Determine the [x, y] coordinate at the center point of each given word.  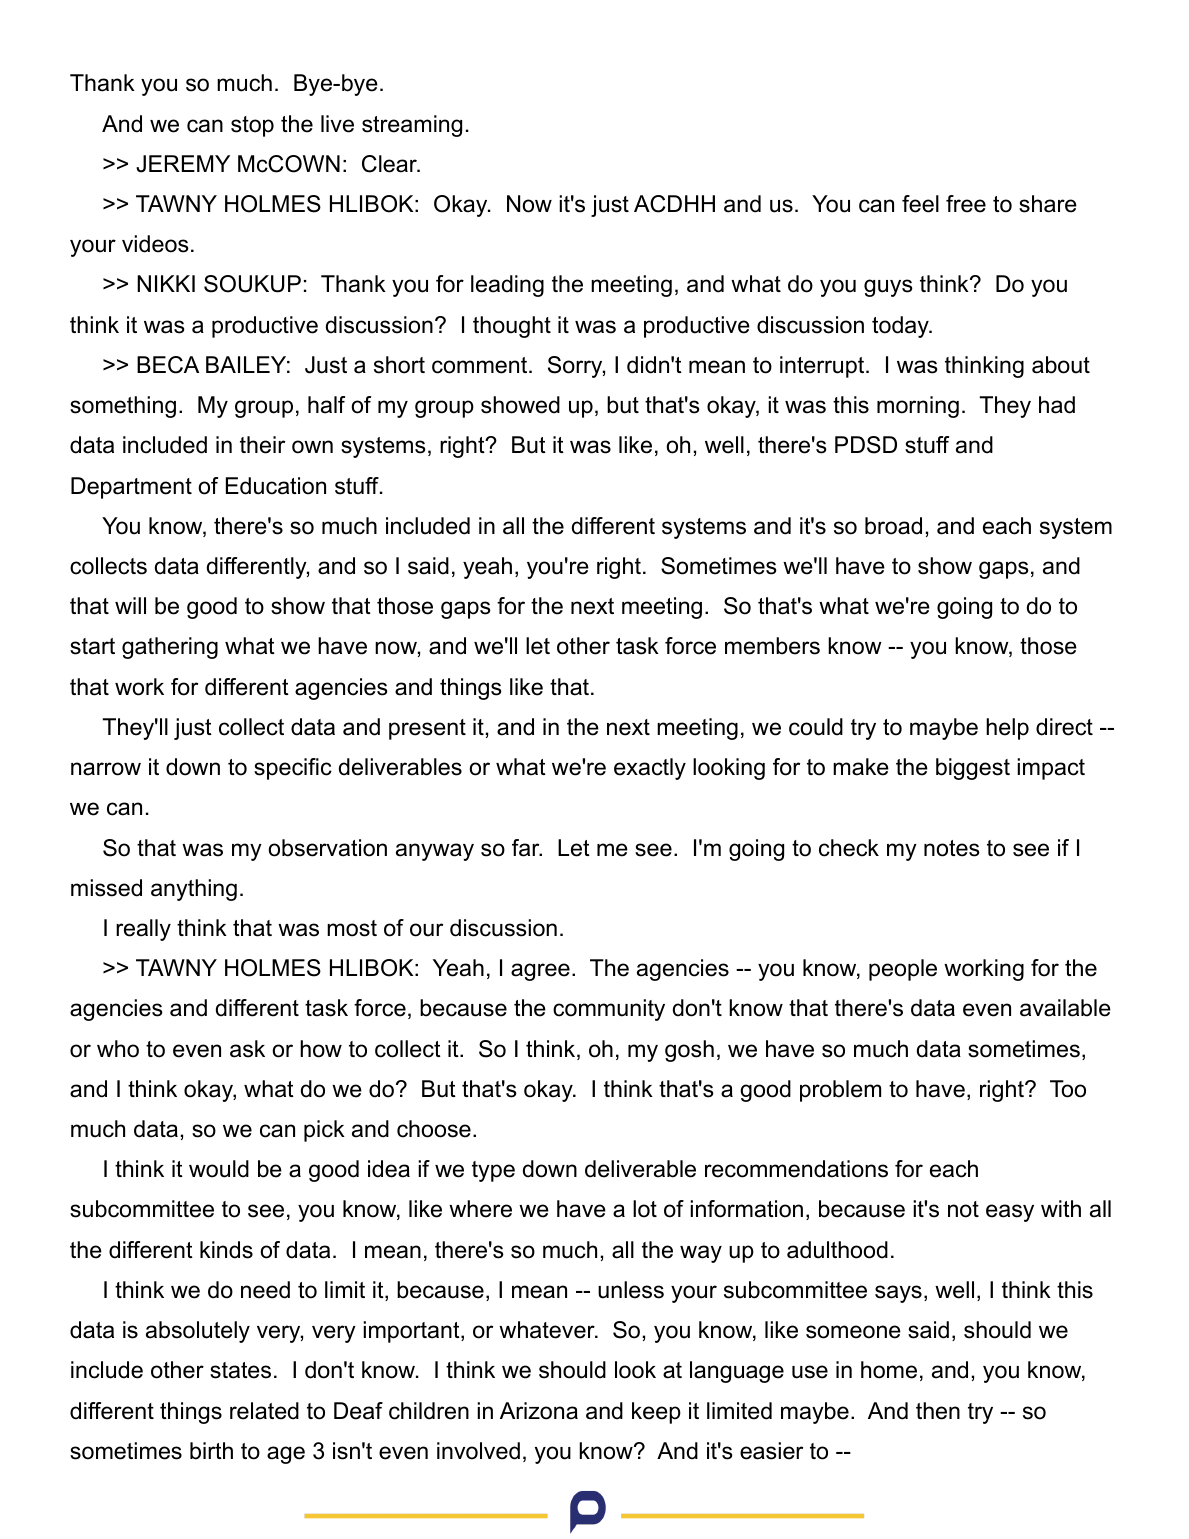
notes [952, 848]
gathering [170, 648]
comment [479, 365]
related [264, 1411]
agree [540, 972]
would [219, 1169]
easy [1010, 1213]
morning [918, 407]
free [966, 204]
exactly [650, 769]
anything [194, 890]
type [493, 1171]
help [1007, 729]
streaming [412, 126]
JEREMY [183, 164]
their [262, 445]
